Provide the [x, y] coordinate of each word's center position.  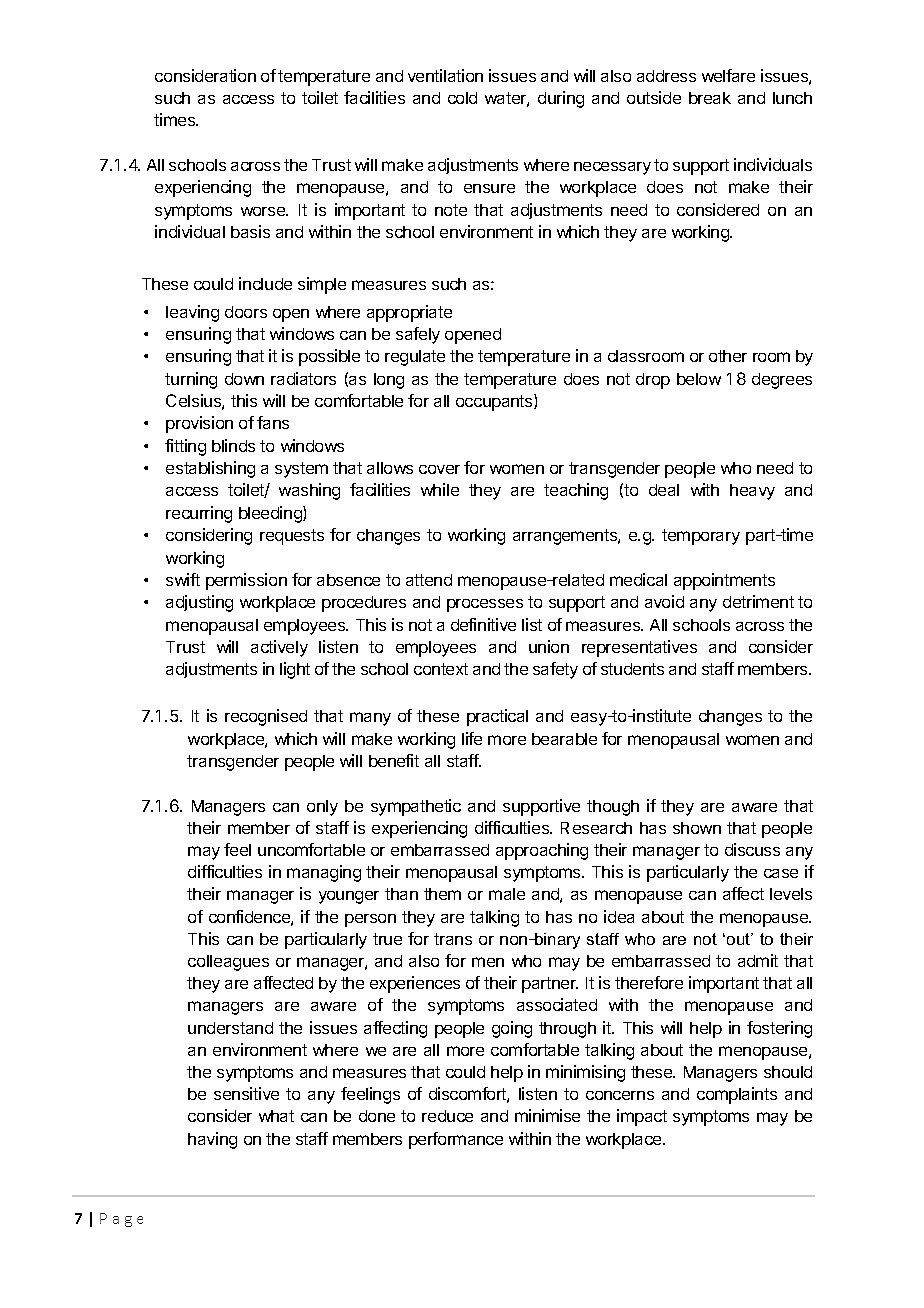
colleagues [228, 963]
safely [418, 335]
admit [758, 960]
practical [497, 717]
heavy [752, 492]
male [507, 894]
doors [246, 312]
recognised [266, 717]
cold [462, 98]
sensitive [246, 1093]
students [632, 669]
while [440, 489]
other [728, 356]
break [710, 98]
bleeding [271, 514]
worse [264, 211]
